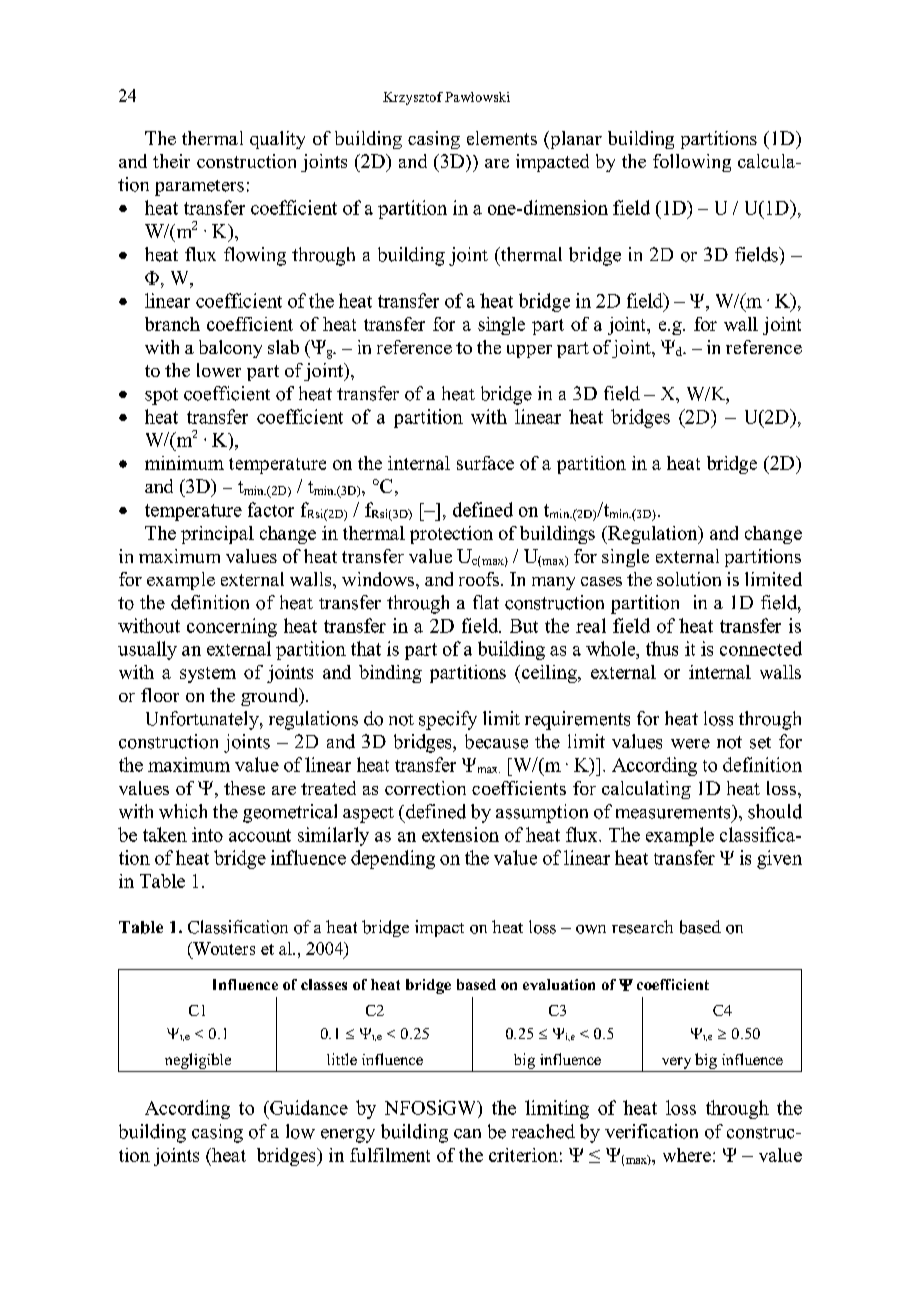  I want to click on minimum, so click(184, 463).
